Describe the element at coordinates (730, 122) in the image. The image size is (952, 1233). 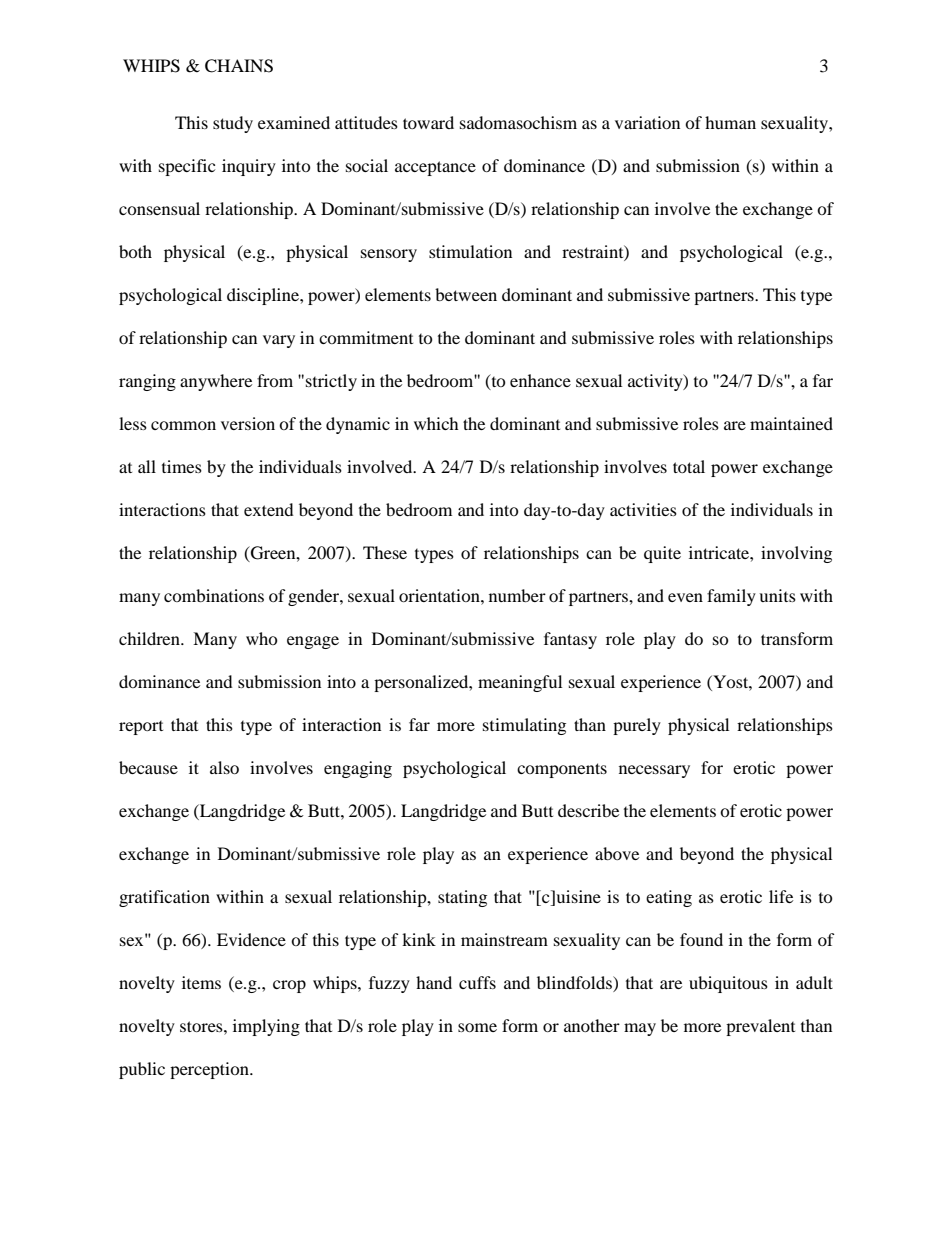
I see `human` at that location.
